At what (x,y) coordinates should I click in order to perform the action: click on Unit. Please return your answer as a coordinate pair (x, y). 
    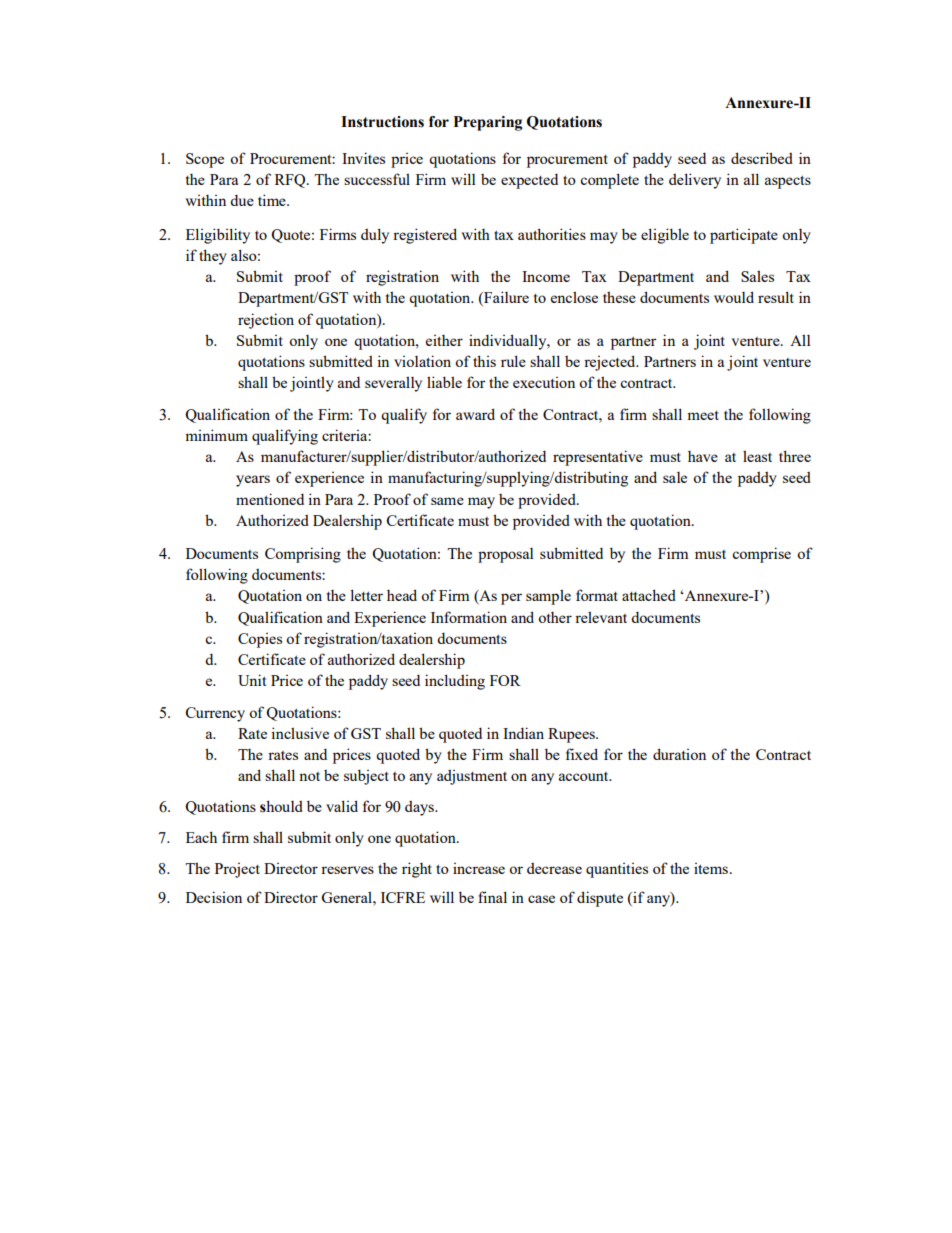
    Looking at the image, I should click on (252, 680).
